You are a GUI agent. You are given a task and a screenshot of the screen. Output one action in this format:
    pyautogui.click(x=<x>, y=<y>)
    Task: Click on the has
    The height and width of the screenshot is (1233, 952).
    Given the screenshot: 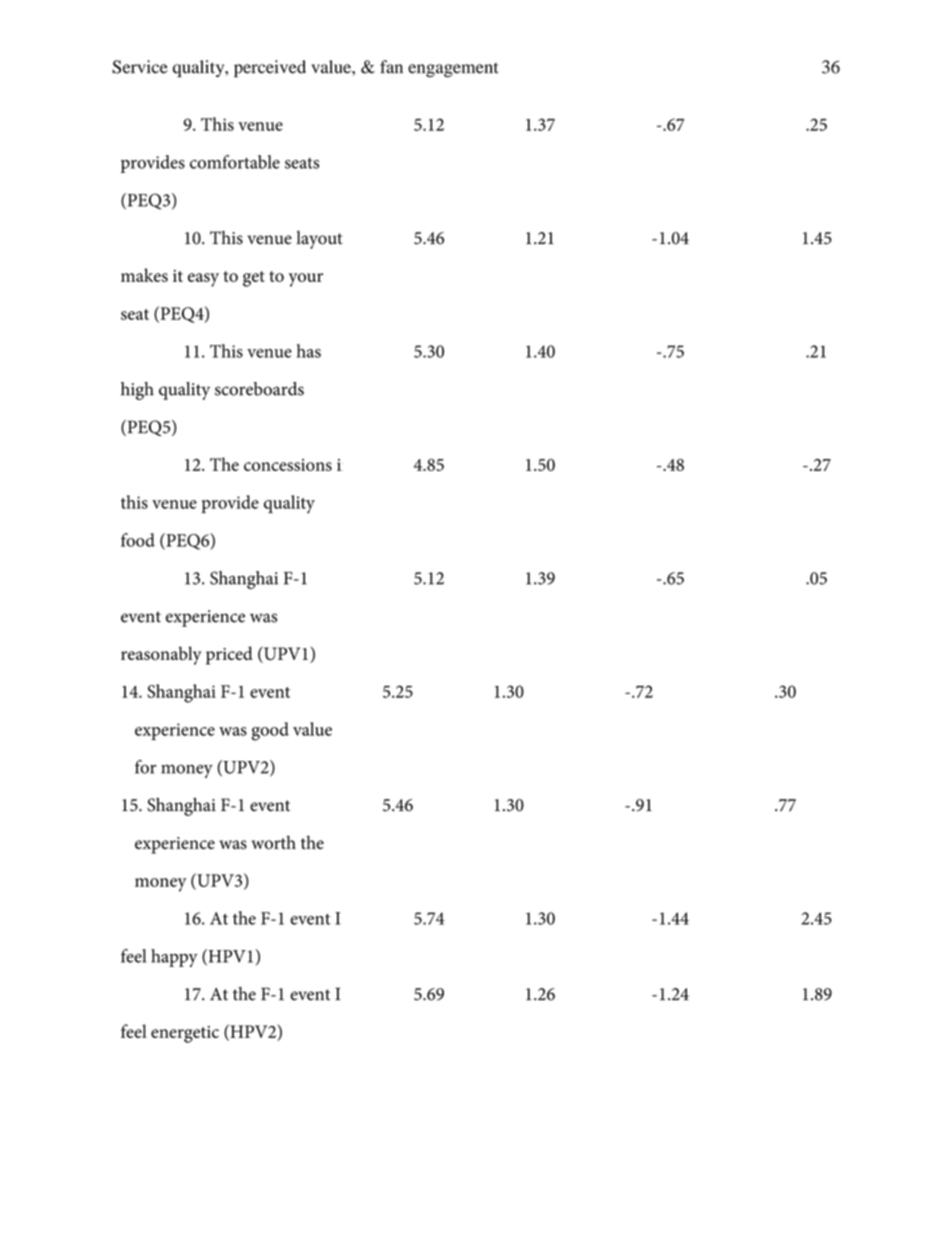 What is the action you would take?
    pyautogui.click(x=309, y=351)
